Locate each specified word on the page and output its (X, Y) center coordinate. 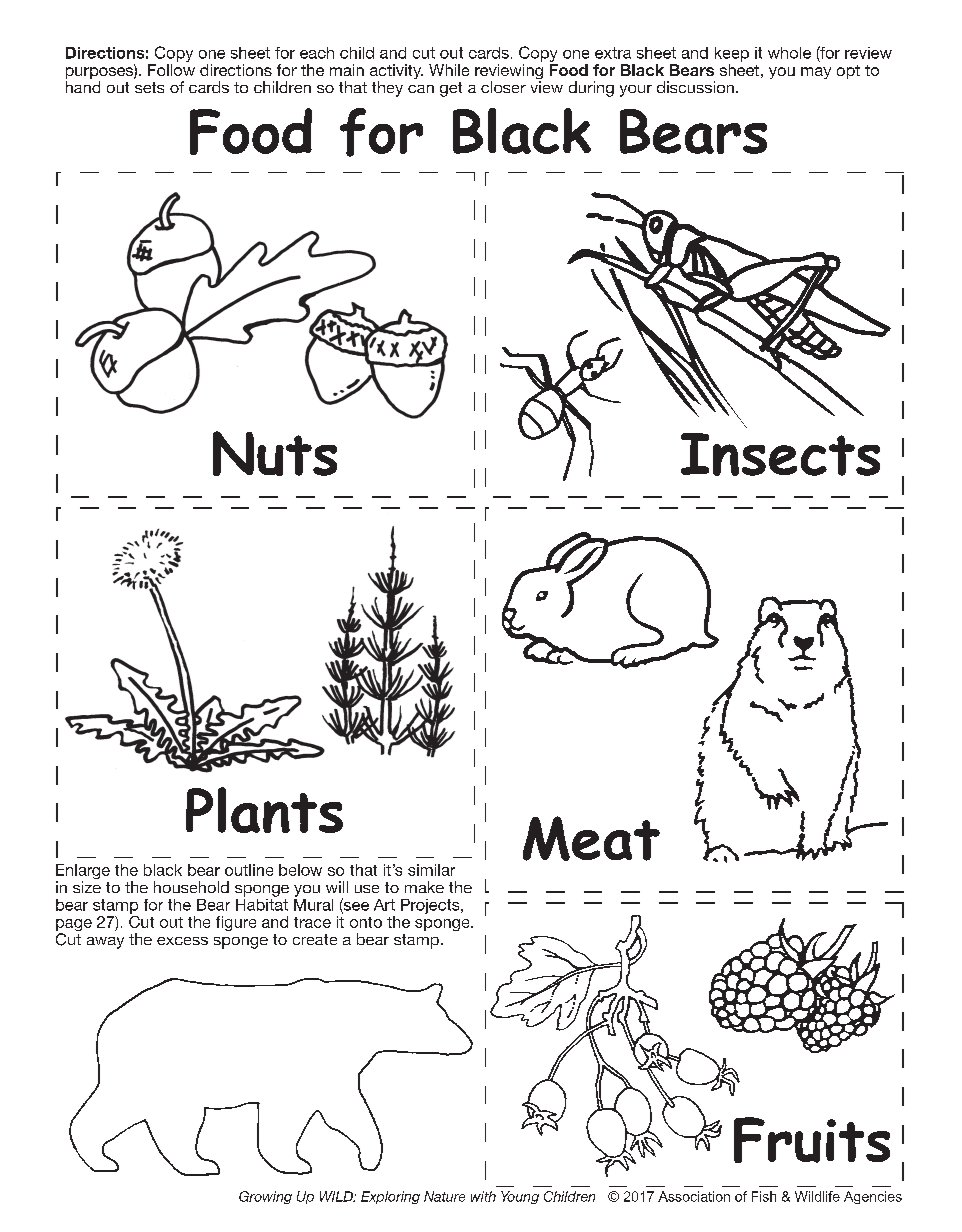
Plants (264, 810)
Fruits (812, 1140)
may (816, 73)
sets (149, 87)
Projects (431, 906)
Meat (591, 838)
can (421, 89)
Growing (265, 1197)
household (191, 887)
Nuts (275, 453)
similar (431, 870)
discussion (695, 87)
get (451, 89)
